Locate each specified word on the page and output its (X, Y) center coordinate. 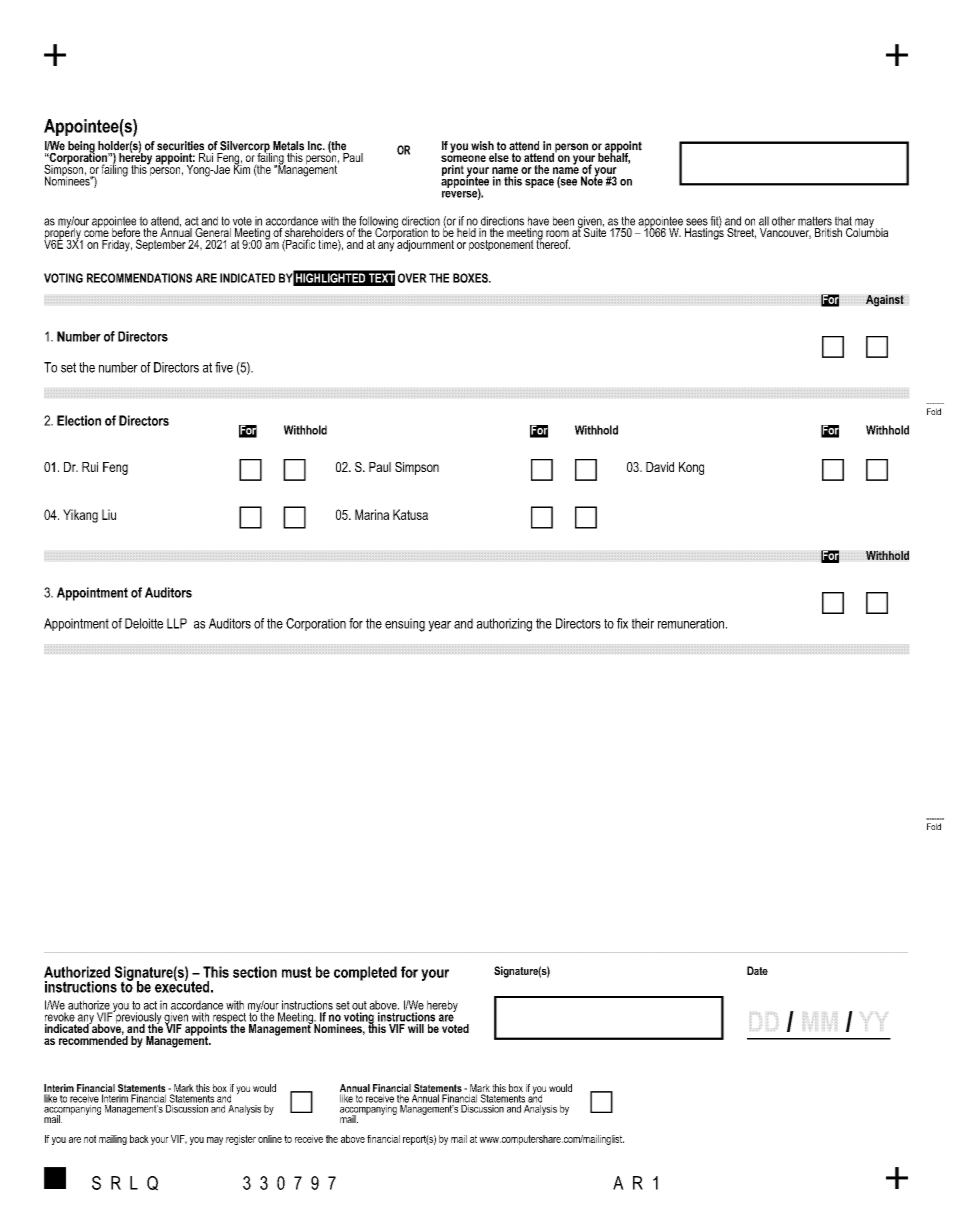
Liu (109, 514)
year (439, 626)
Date (757, 970)
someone (463, 158)
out (359, 1005)
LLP (177, 623)
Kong (691, 468)
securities (180, 146)
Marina (372, 514)
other (783, 221)
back (139, 1139)
